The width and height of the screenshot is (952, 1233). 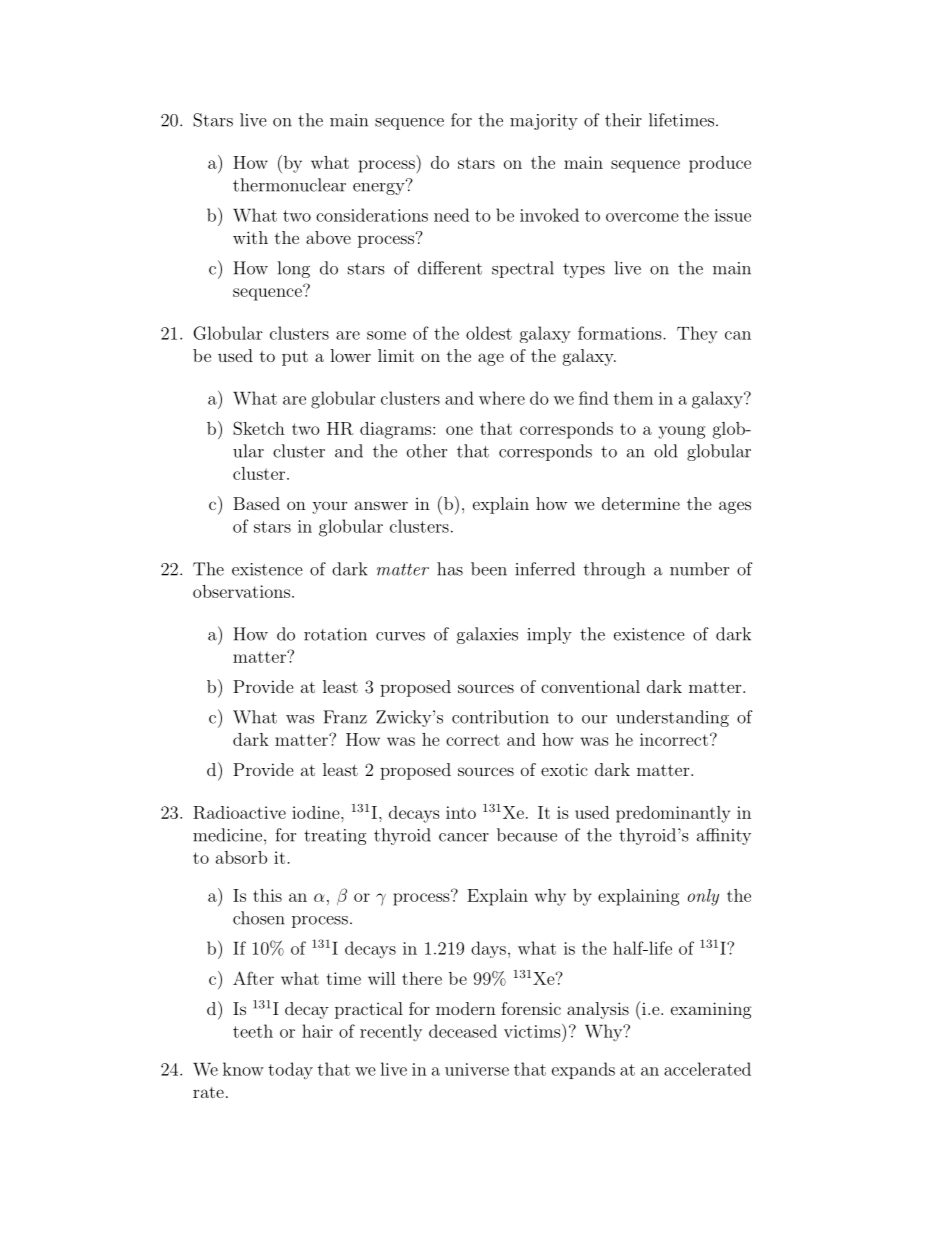 What do you see at coordinates (241, 591) in the screenshot?
I see `observations` at bounding box center [241, 591].
